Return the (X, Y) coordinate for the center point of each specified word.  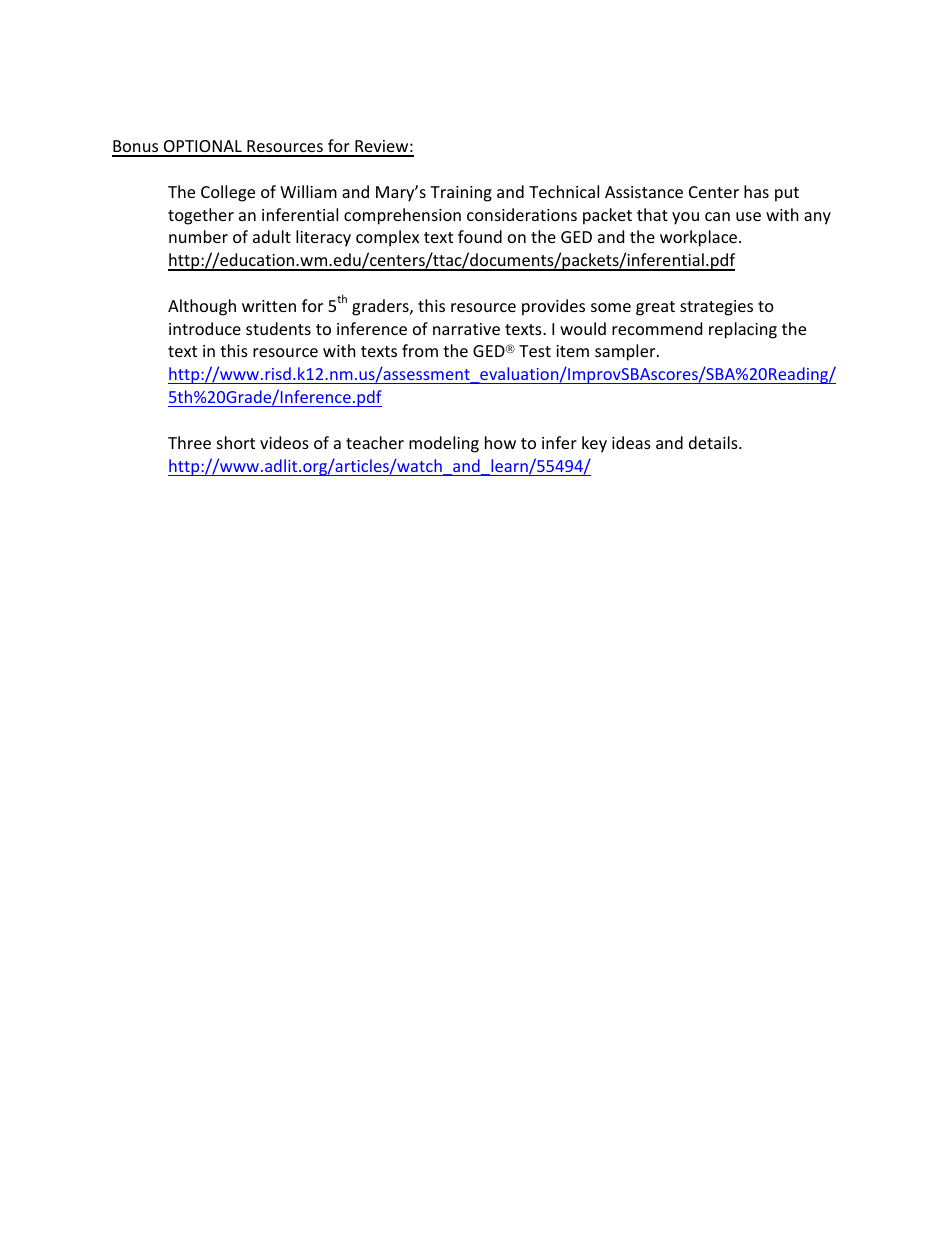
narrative (466, 329)
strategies (716, 308)
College (228, 193)
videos (284, 442)
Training (461, 194)
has (756, 191)
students (278, 328)
